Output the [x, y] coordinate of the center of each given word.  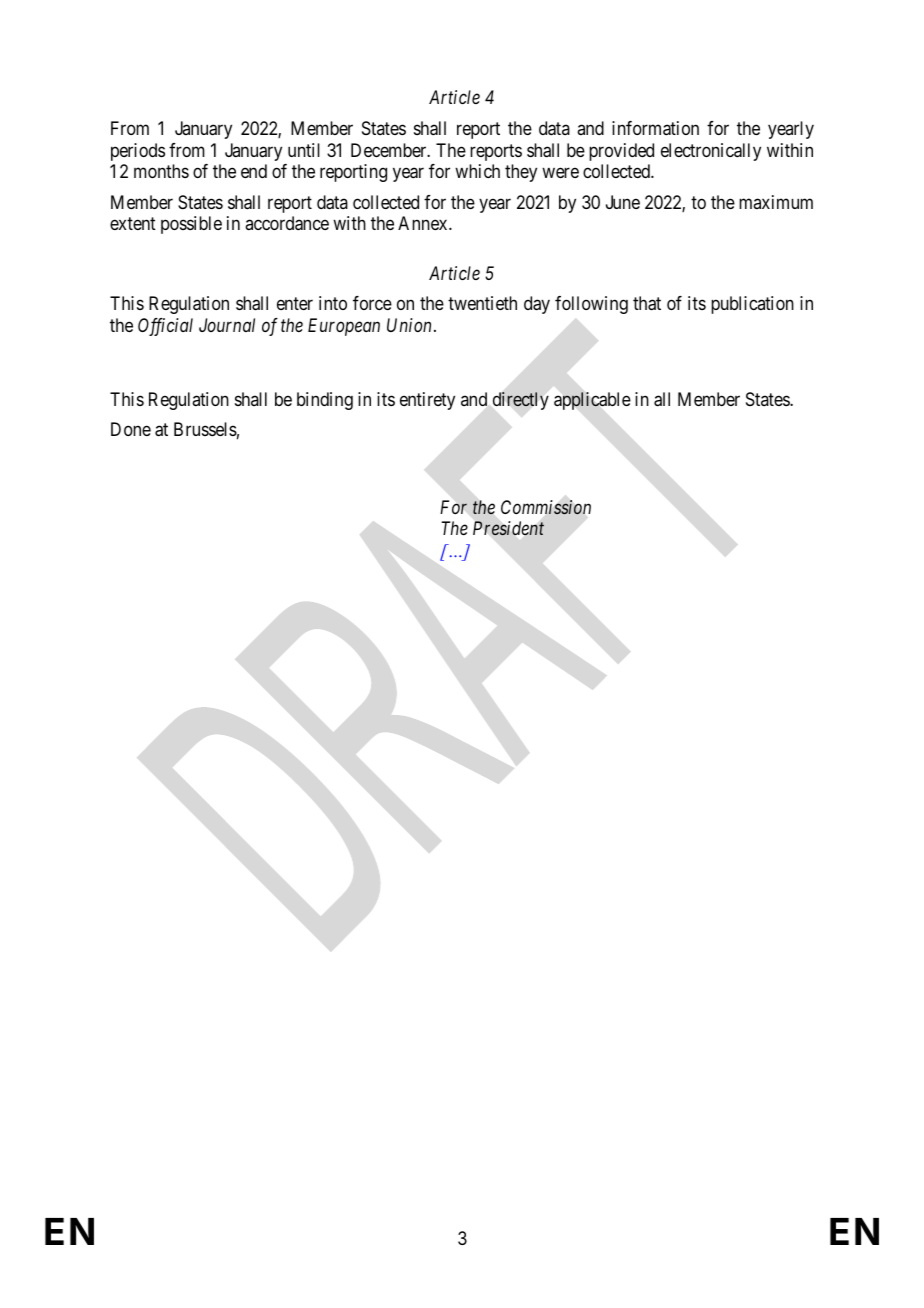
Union [409, 325]
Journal [227, 325]
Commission [546, 507]
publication [752, 305]
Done [131, 429]
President [508, 528]
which [477, 171]
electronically [711, 152]
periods [138, 152]
